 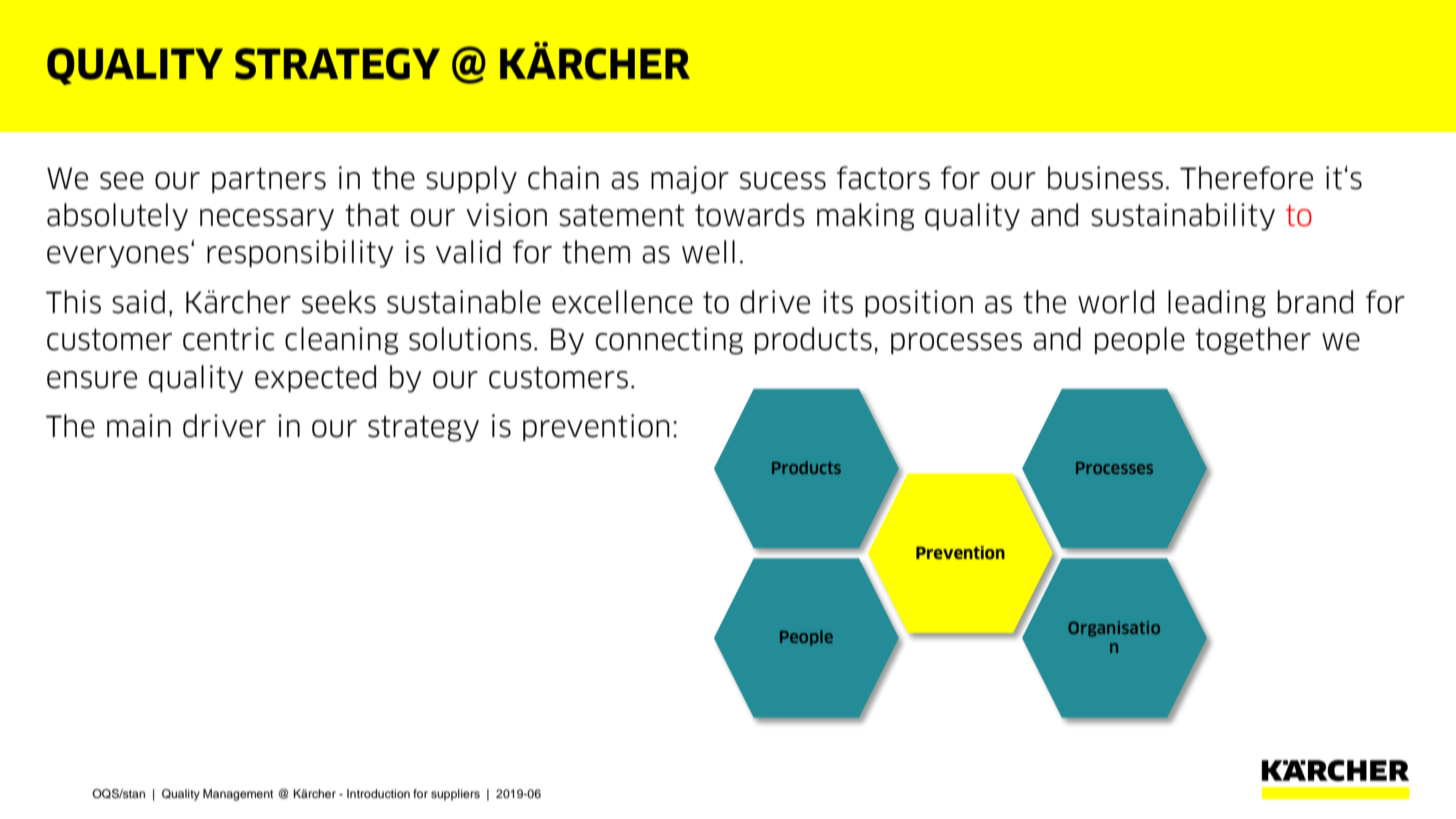 What do you see at coordinates (238, 795) in the document?
I see `Management` at bounding box center [238, 795].
